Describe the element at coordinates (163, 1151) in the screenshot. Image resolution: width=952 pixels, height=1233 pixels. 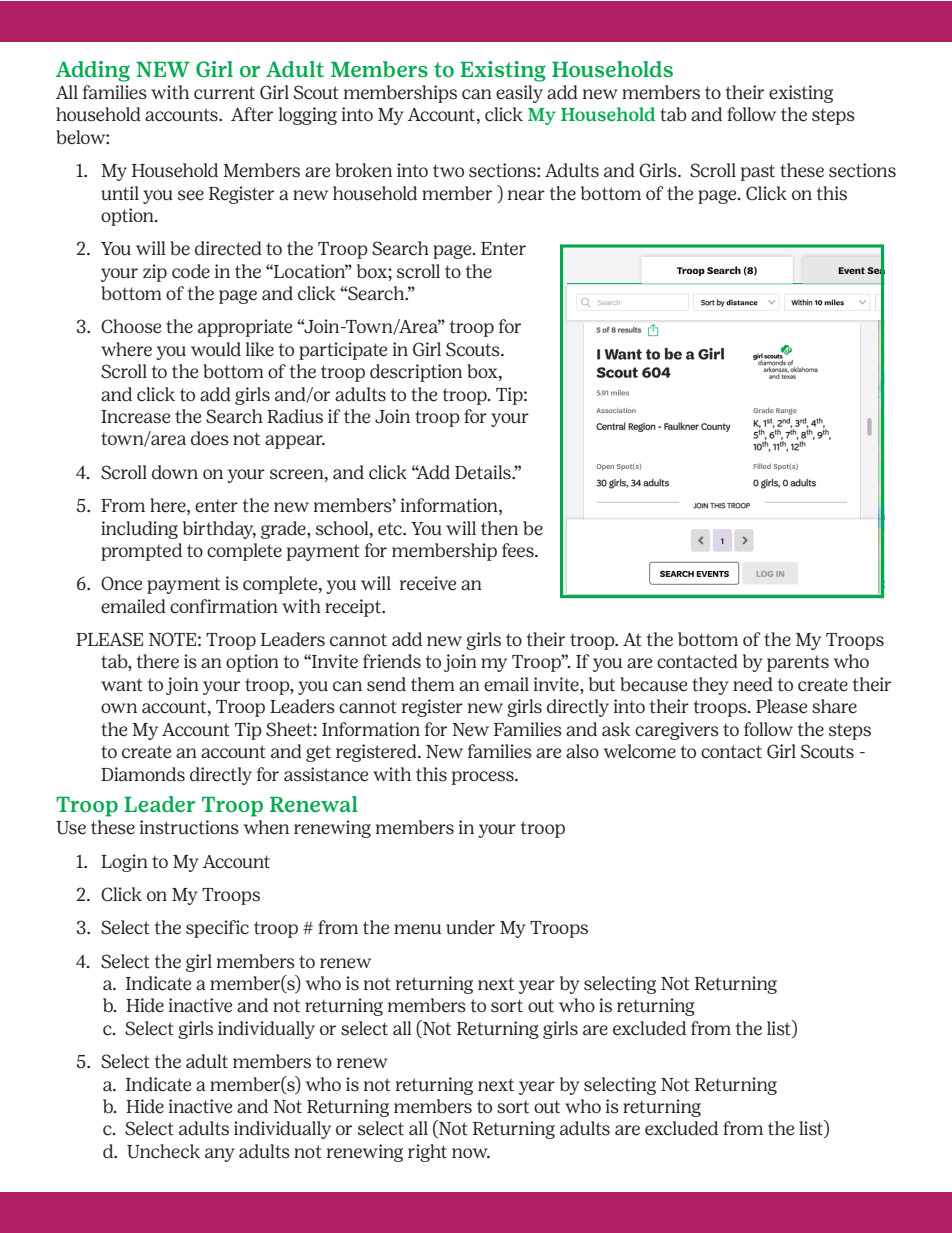
I see `Uncheck` at that location.
